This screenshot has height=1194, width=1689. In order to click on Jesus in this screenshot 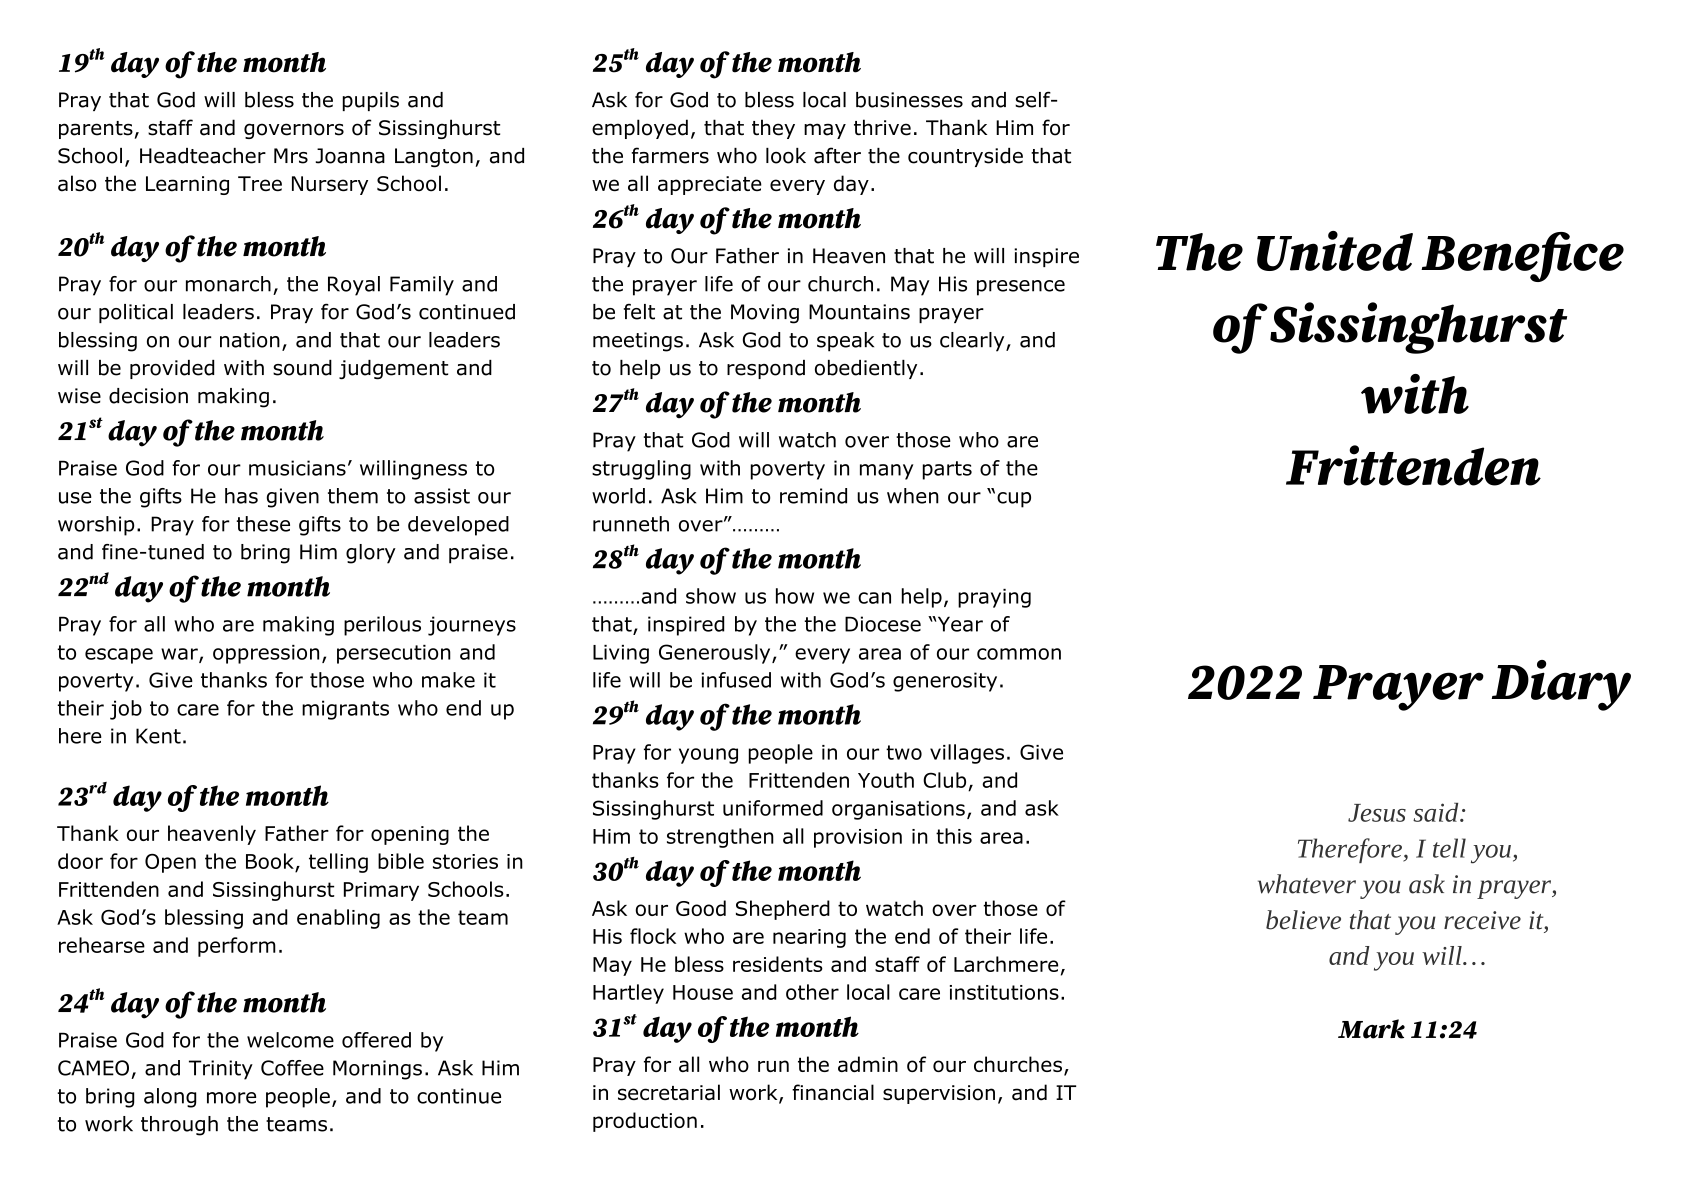, I will do `click(1377, 813)`.
